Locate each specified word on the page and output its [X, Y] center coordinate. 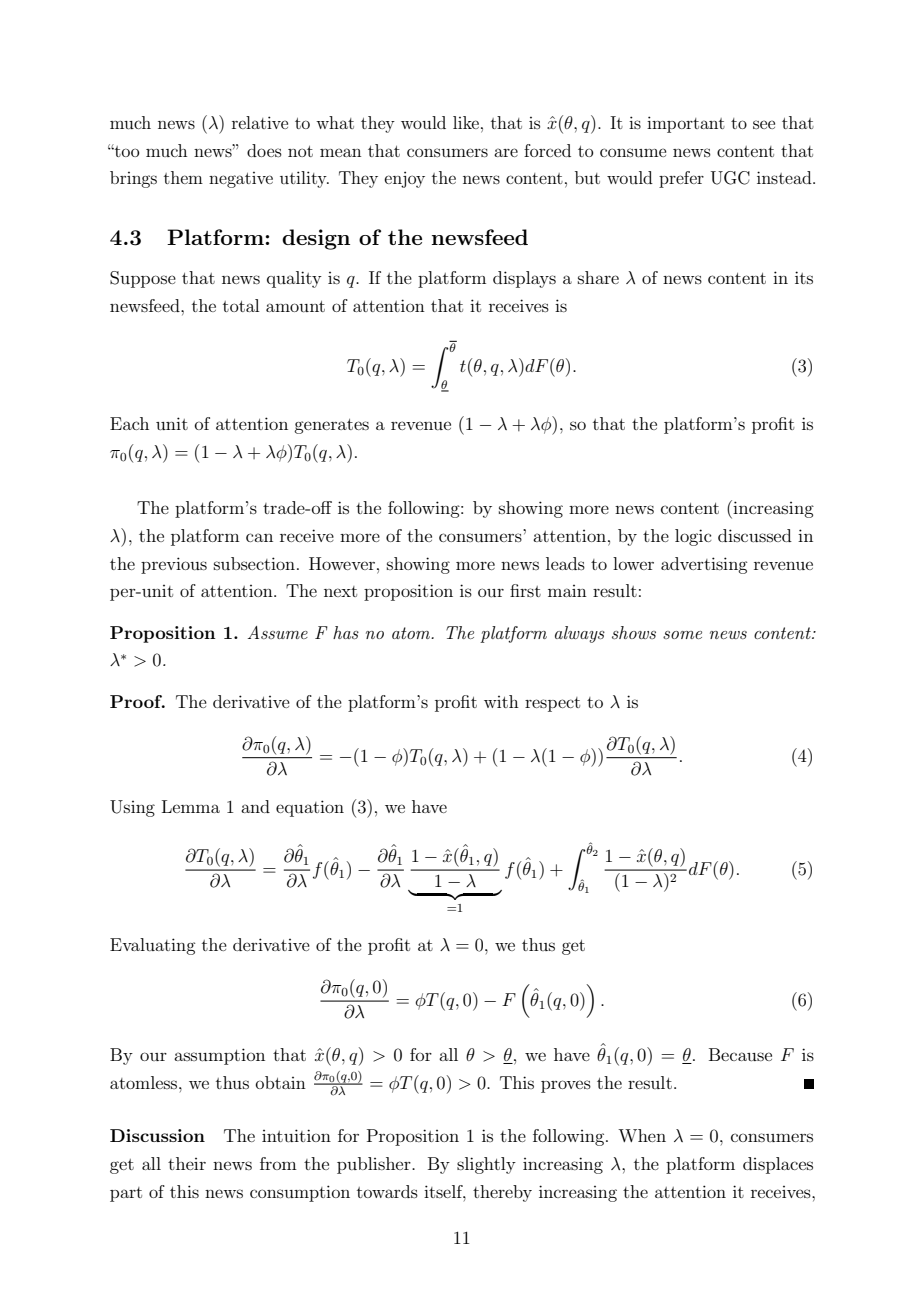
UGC [730, 178]
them [183, 177]
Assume [278, 632]
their [187, 1163]
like [466, 122]
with [501, 701]
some [682, 635]
